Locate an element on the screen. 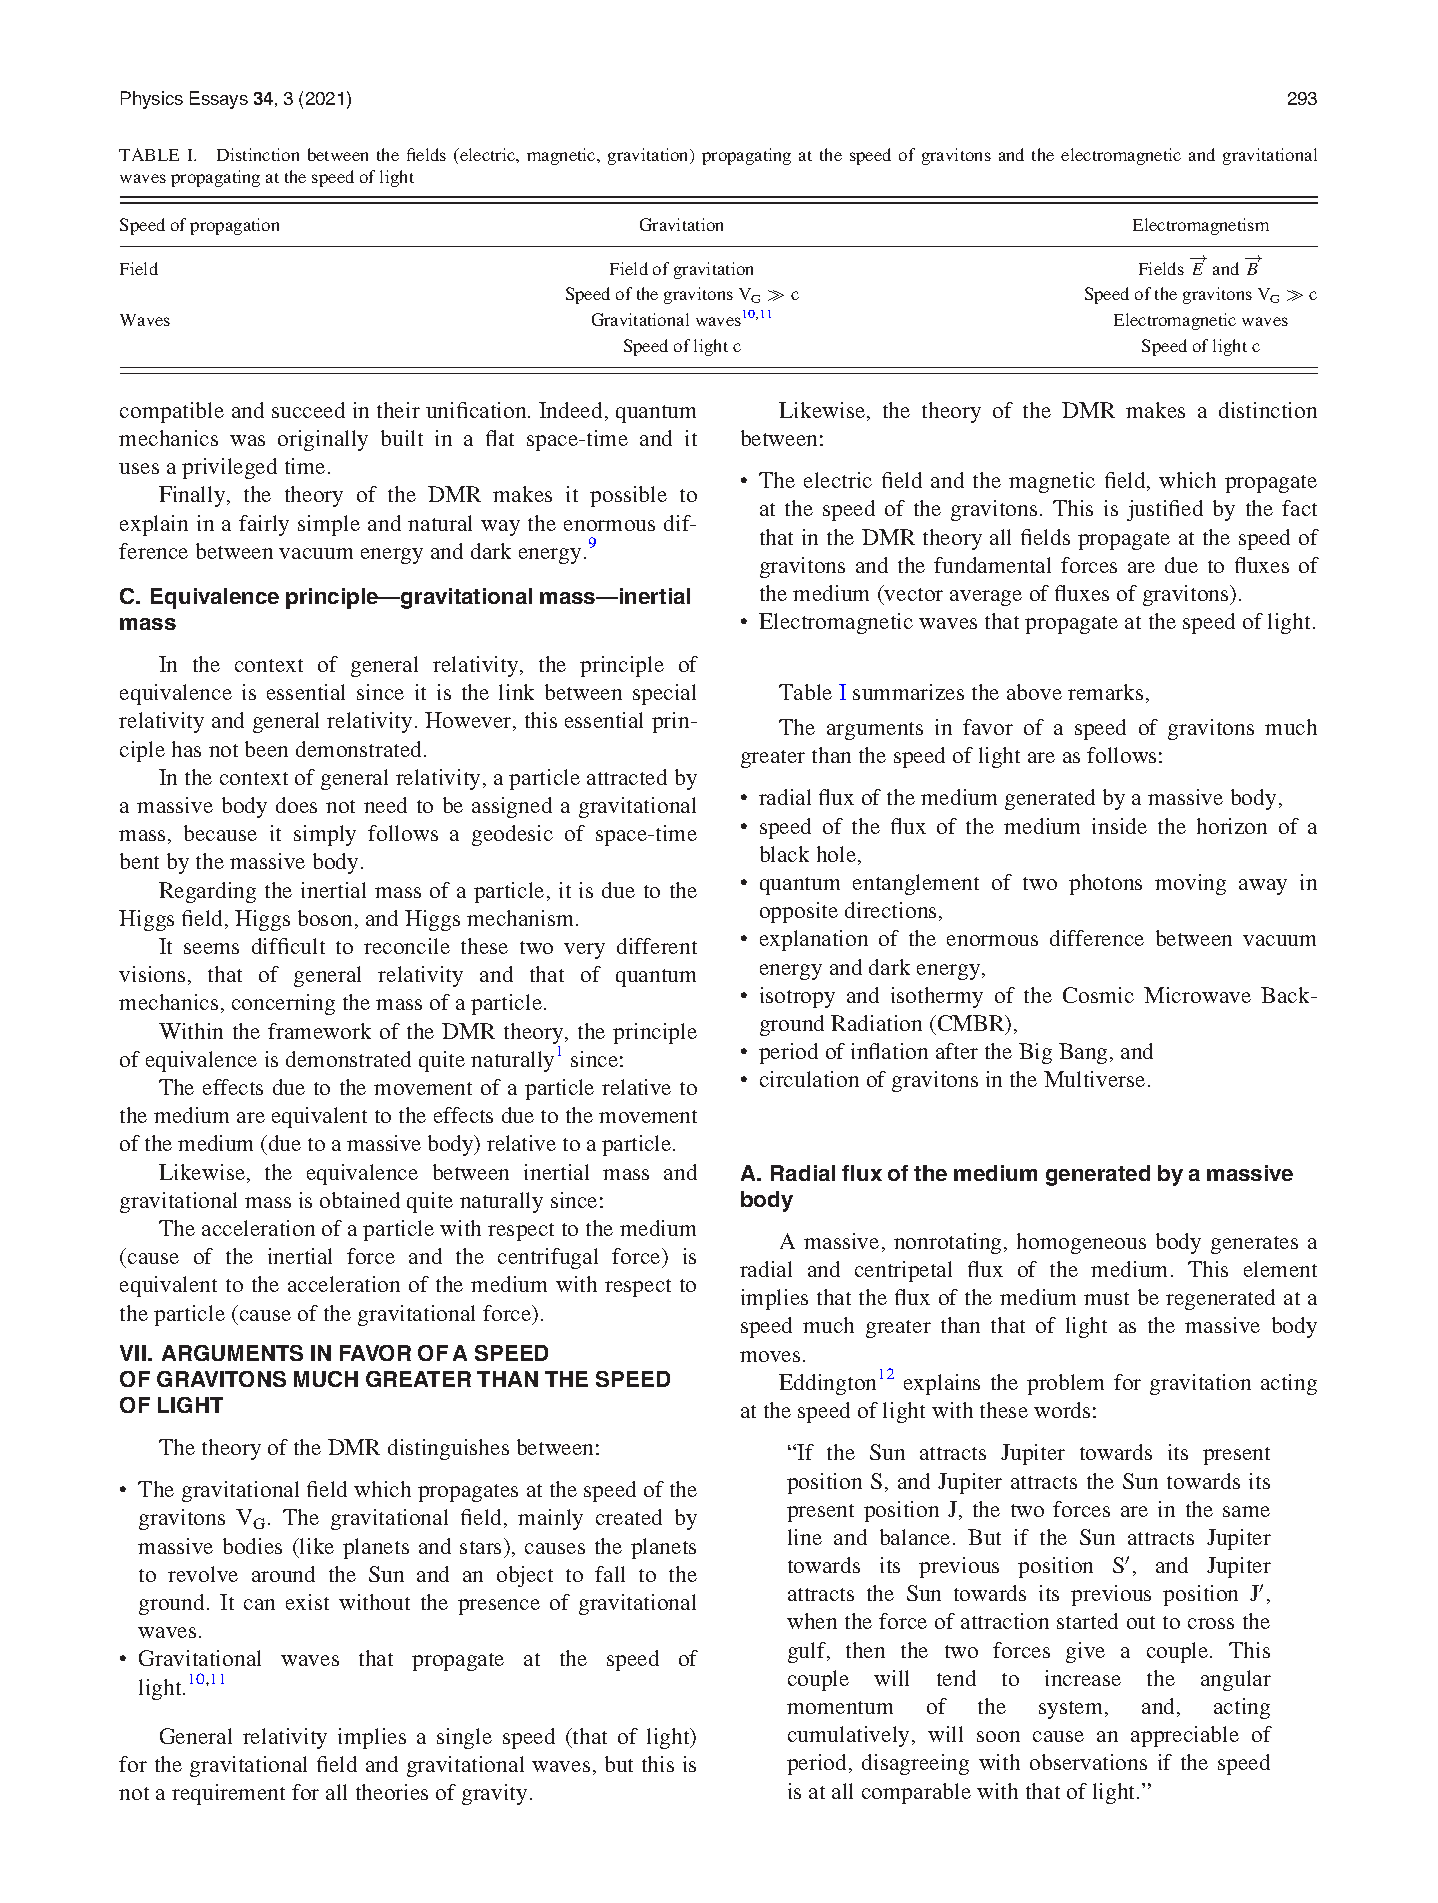 Image resolution: width=1438 pixels, height=1903 pixels. Indeed is located at coordinates (570, 410).
